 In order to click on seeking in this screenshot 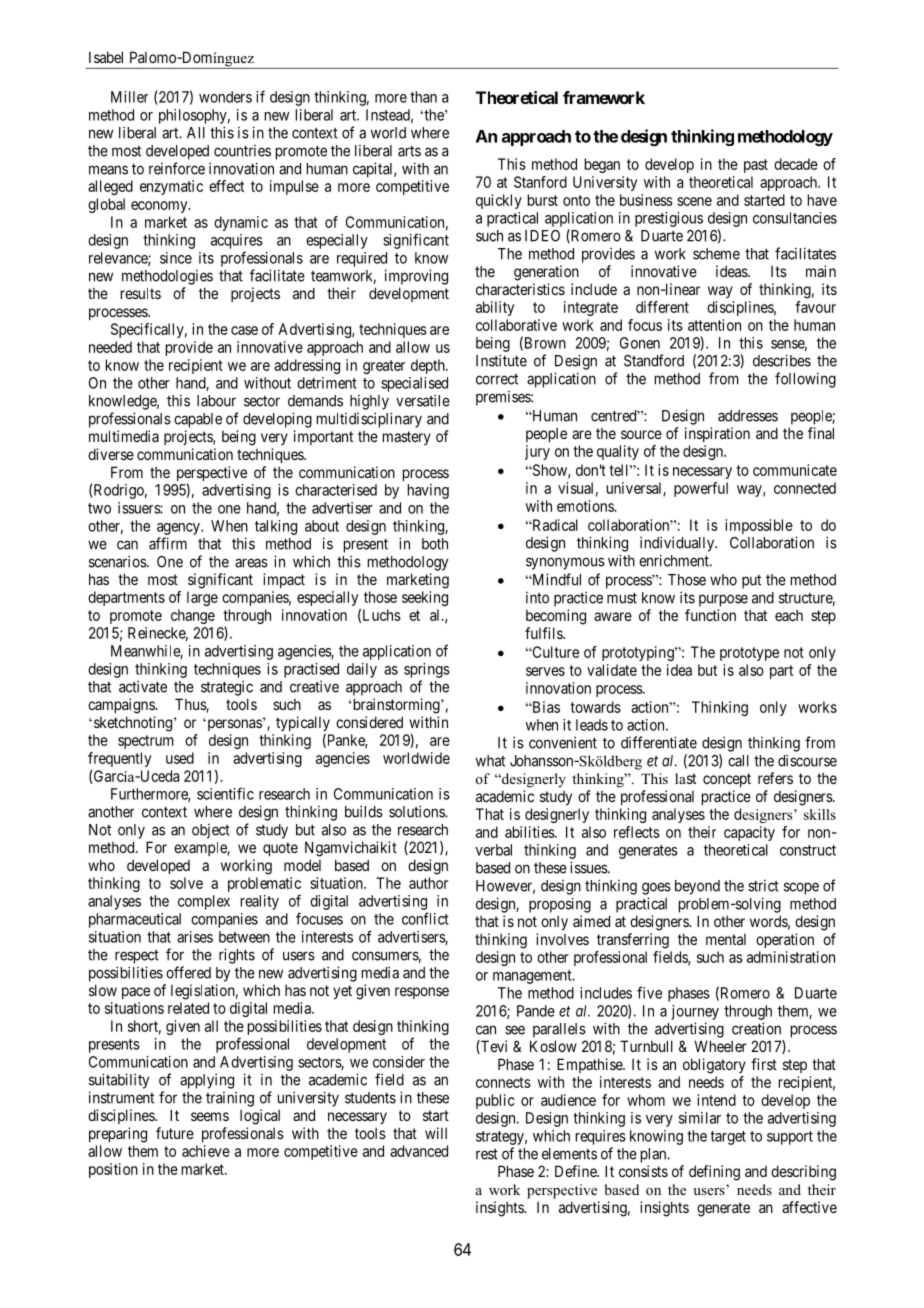, I will do `click(425, 598)`.
